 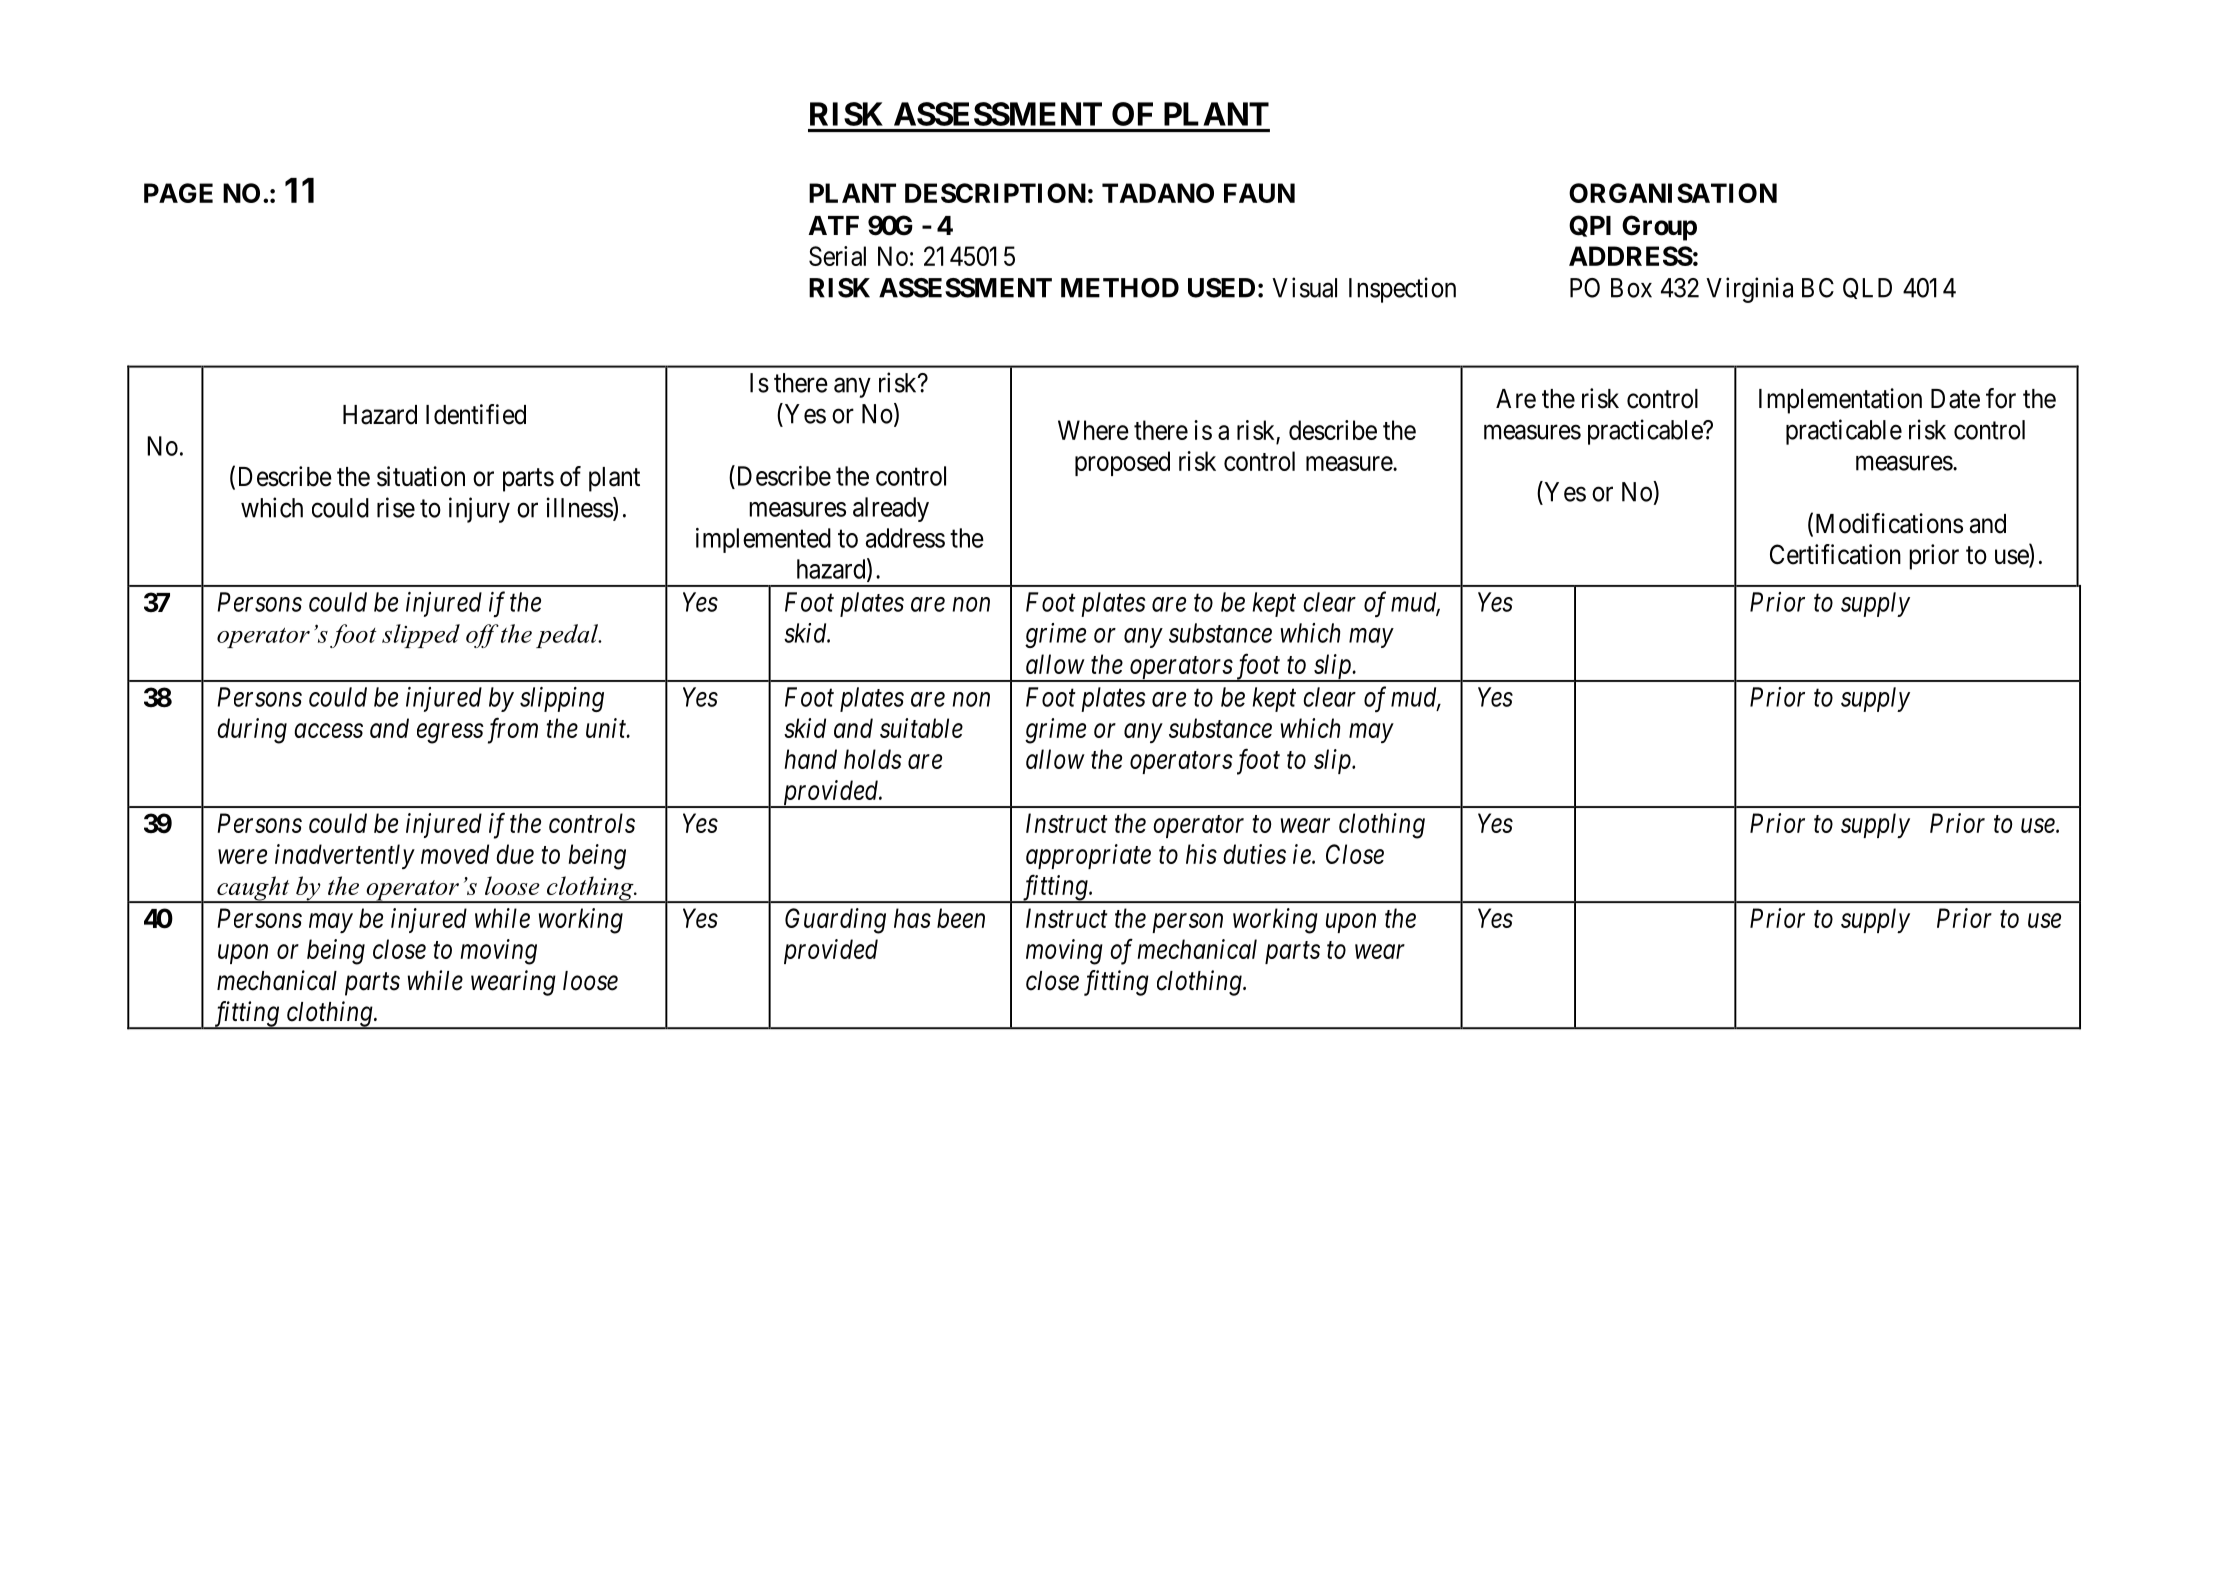 What do you see at coordinates (396, 507) in the document?
I see `rise` at bounding box center [396, 507].
